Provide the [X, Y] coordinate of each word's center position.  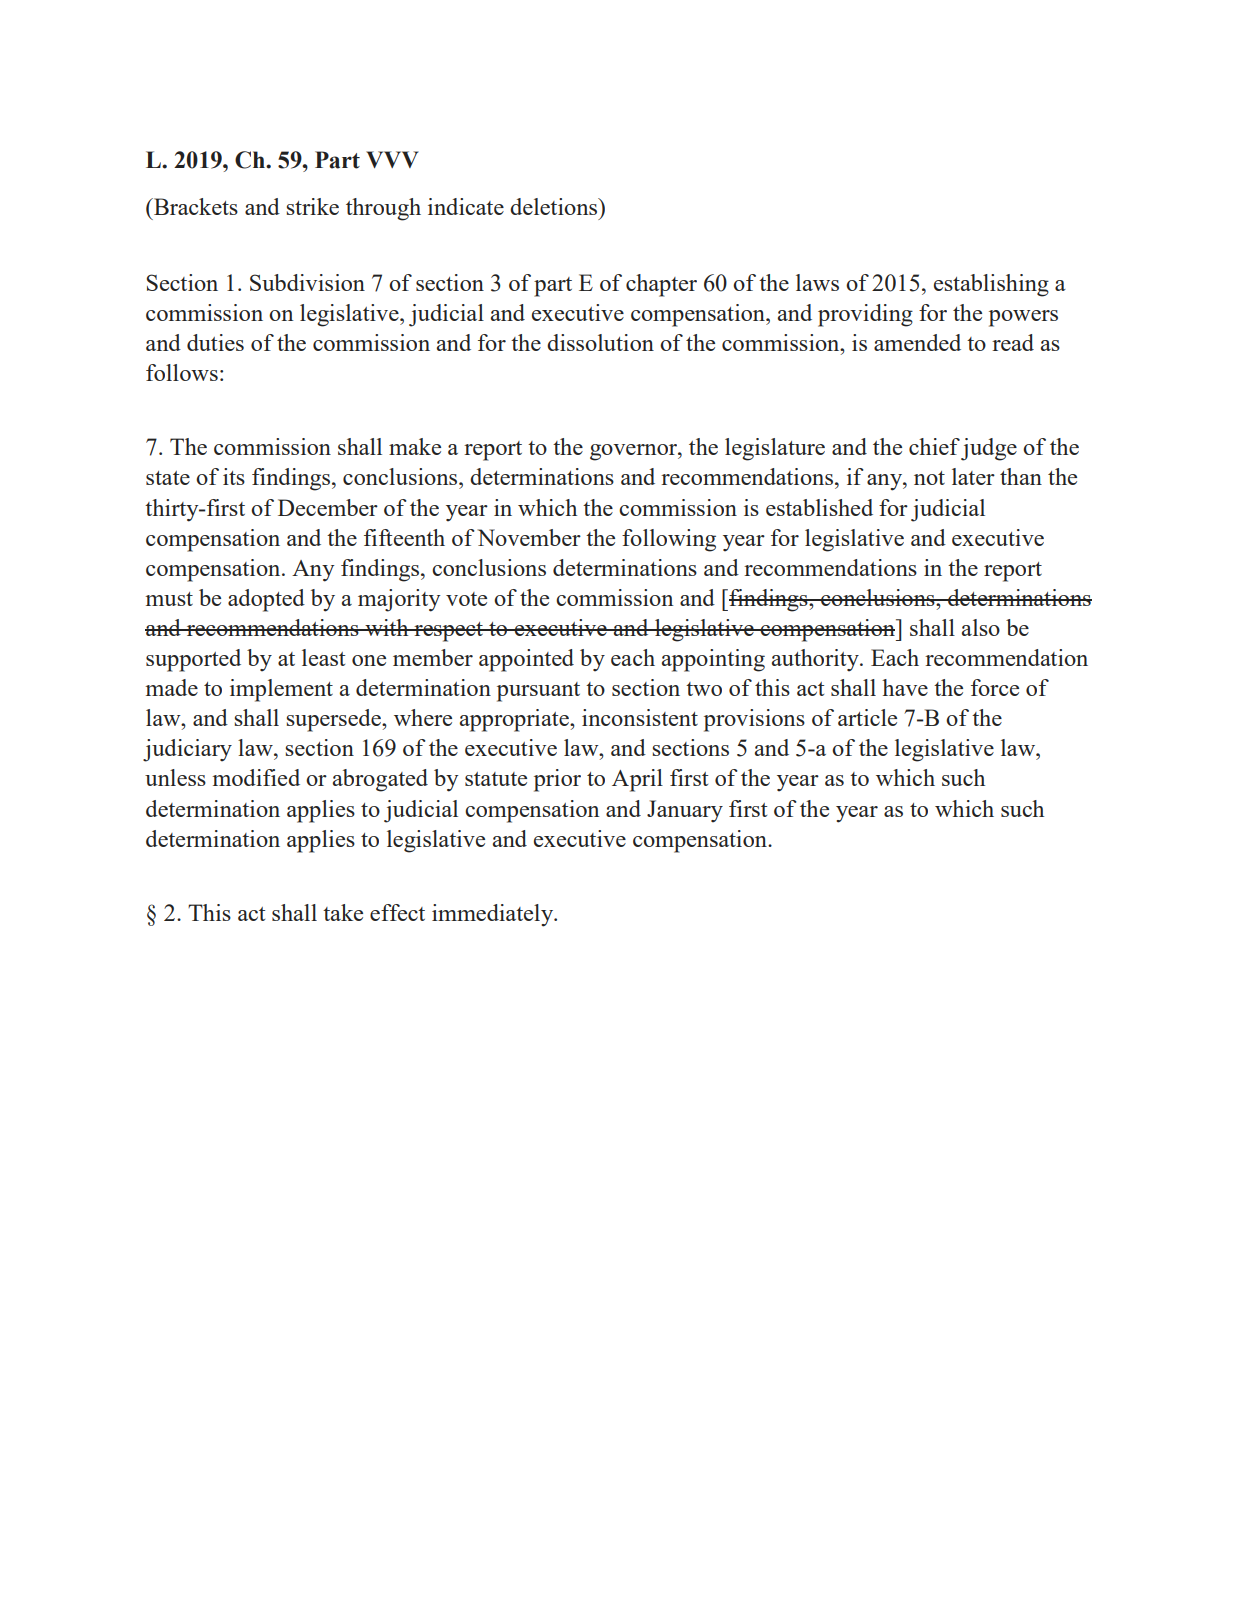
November [529, 537]
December [328, 507]
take [343, 912]
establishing [991, 285]
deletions [555, 206]
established [819, 507]
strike [313, 206]
